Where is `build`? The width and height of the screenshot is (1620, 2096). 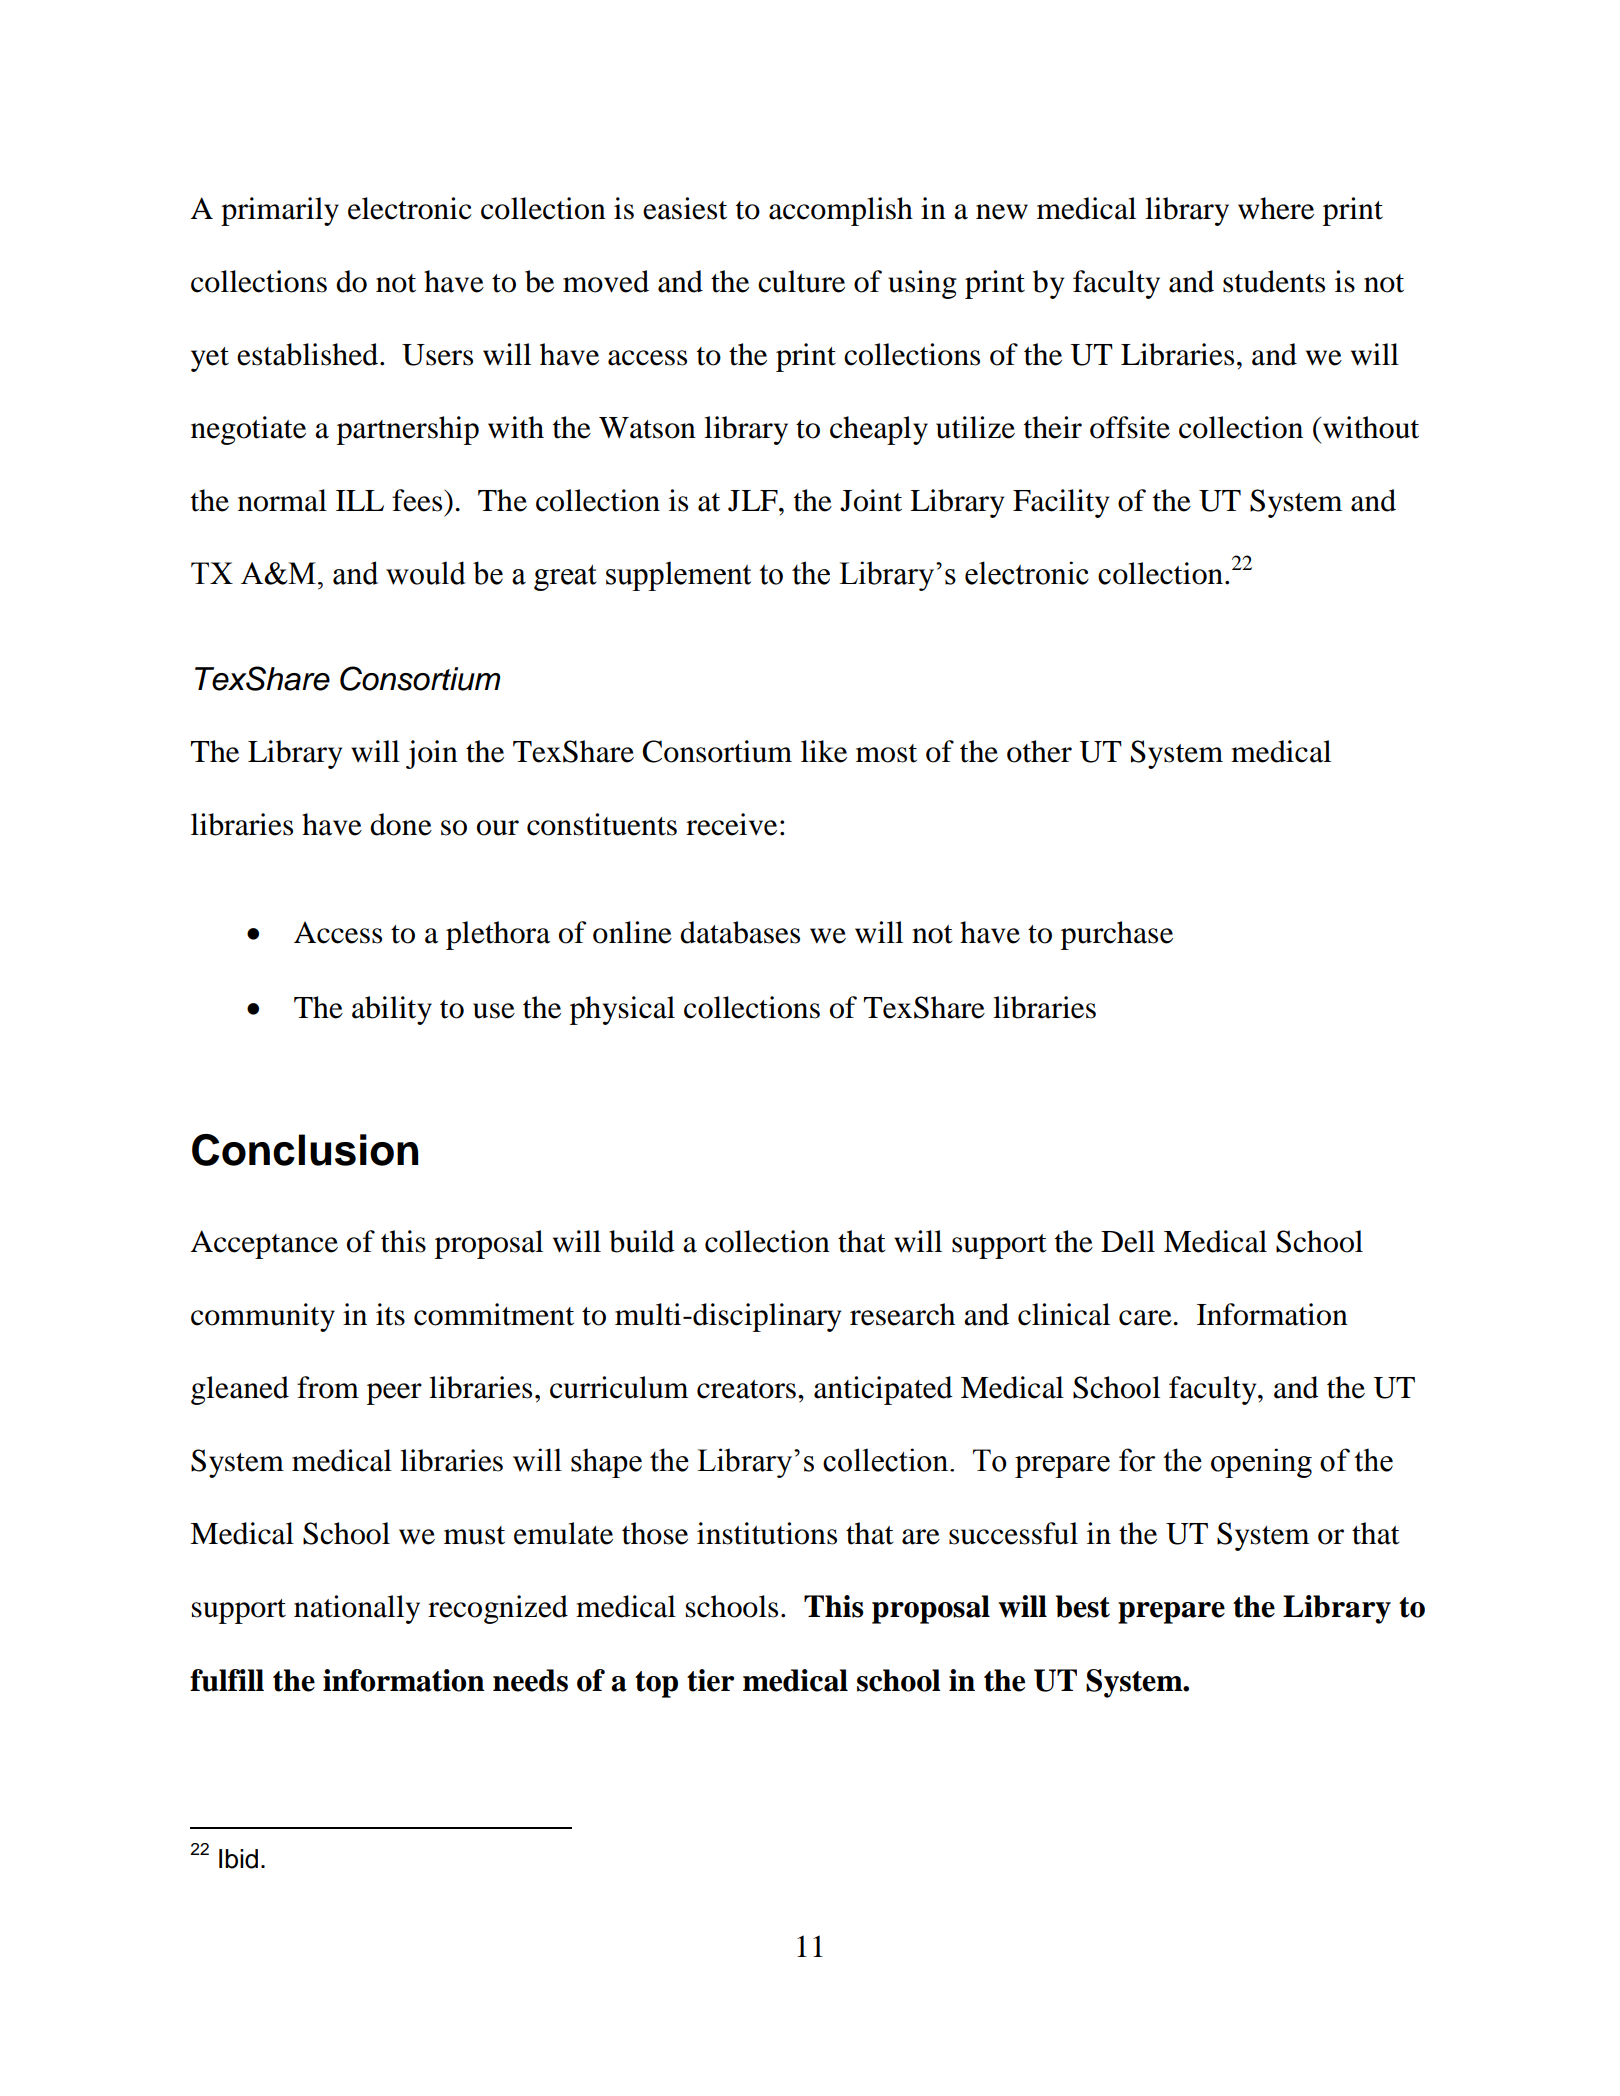 build is located at coordinates (642, 1241).
